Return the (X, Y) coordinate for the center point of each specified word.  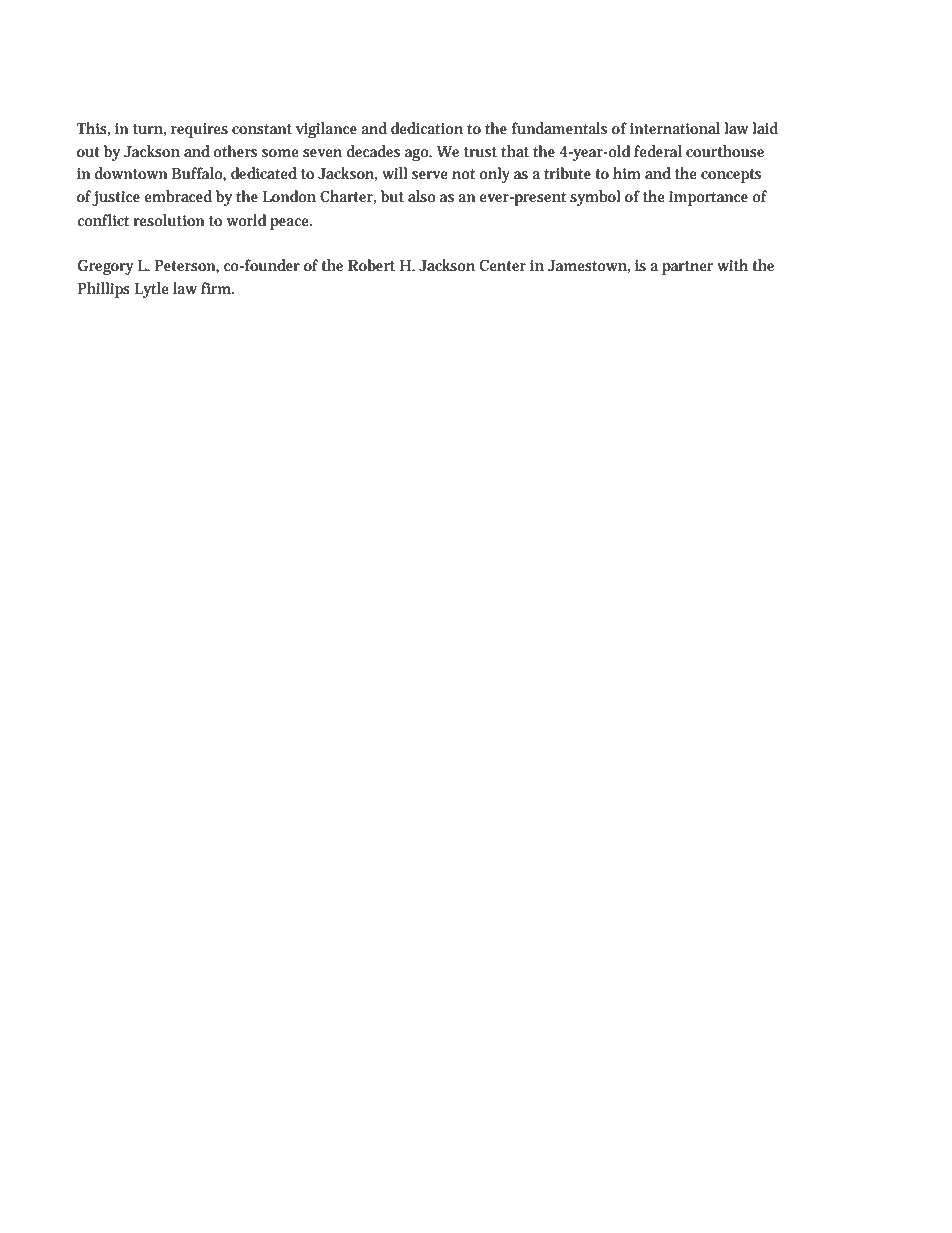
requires (199, 130)
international (675, 128)
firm (217, 288)
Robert (371, 265)
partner (688, 268)
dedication (427, 128)
